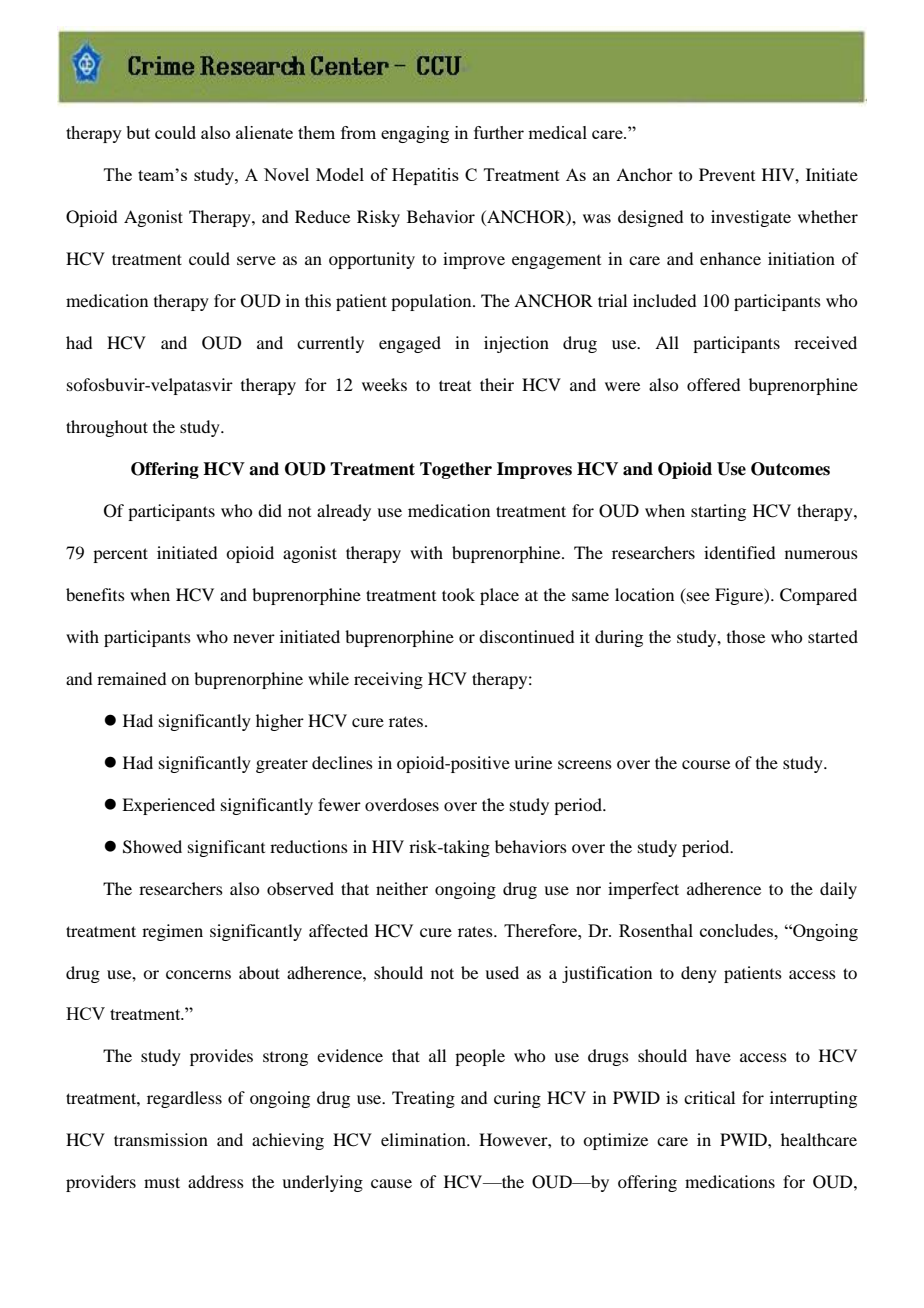  I want to click on but, so click(138, 132).
